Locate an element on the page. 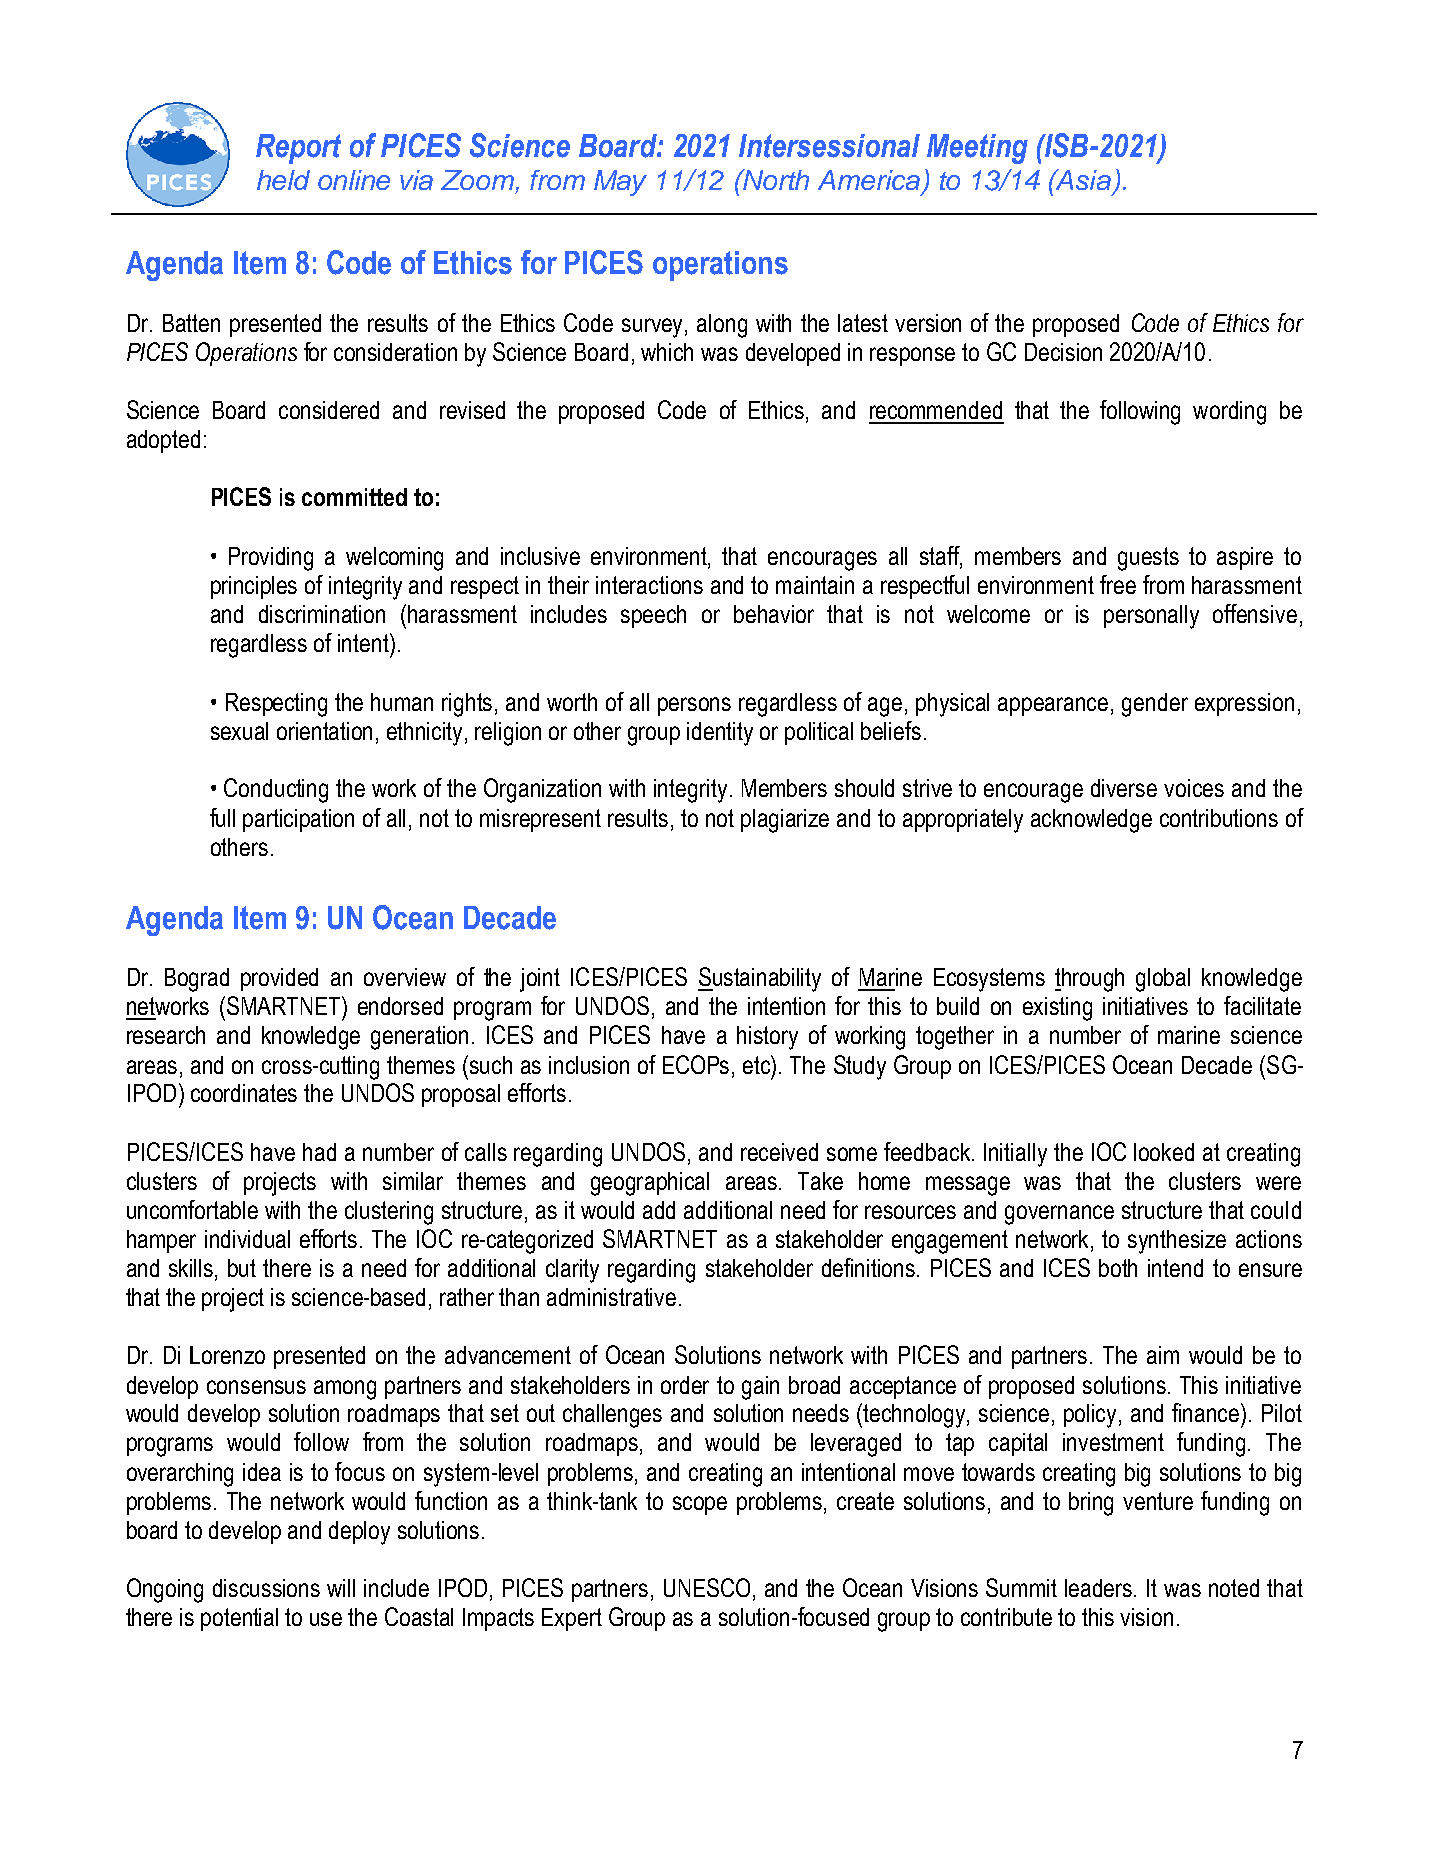 This page has height=1849, width=1429. participation is located at coordinates (298, 820).
